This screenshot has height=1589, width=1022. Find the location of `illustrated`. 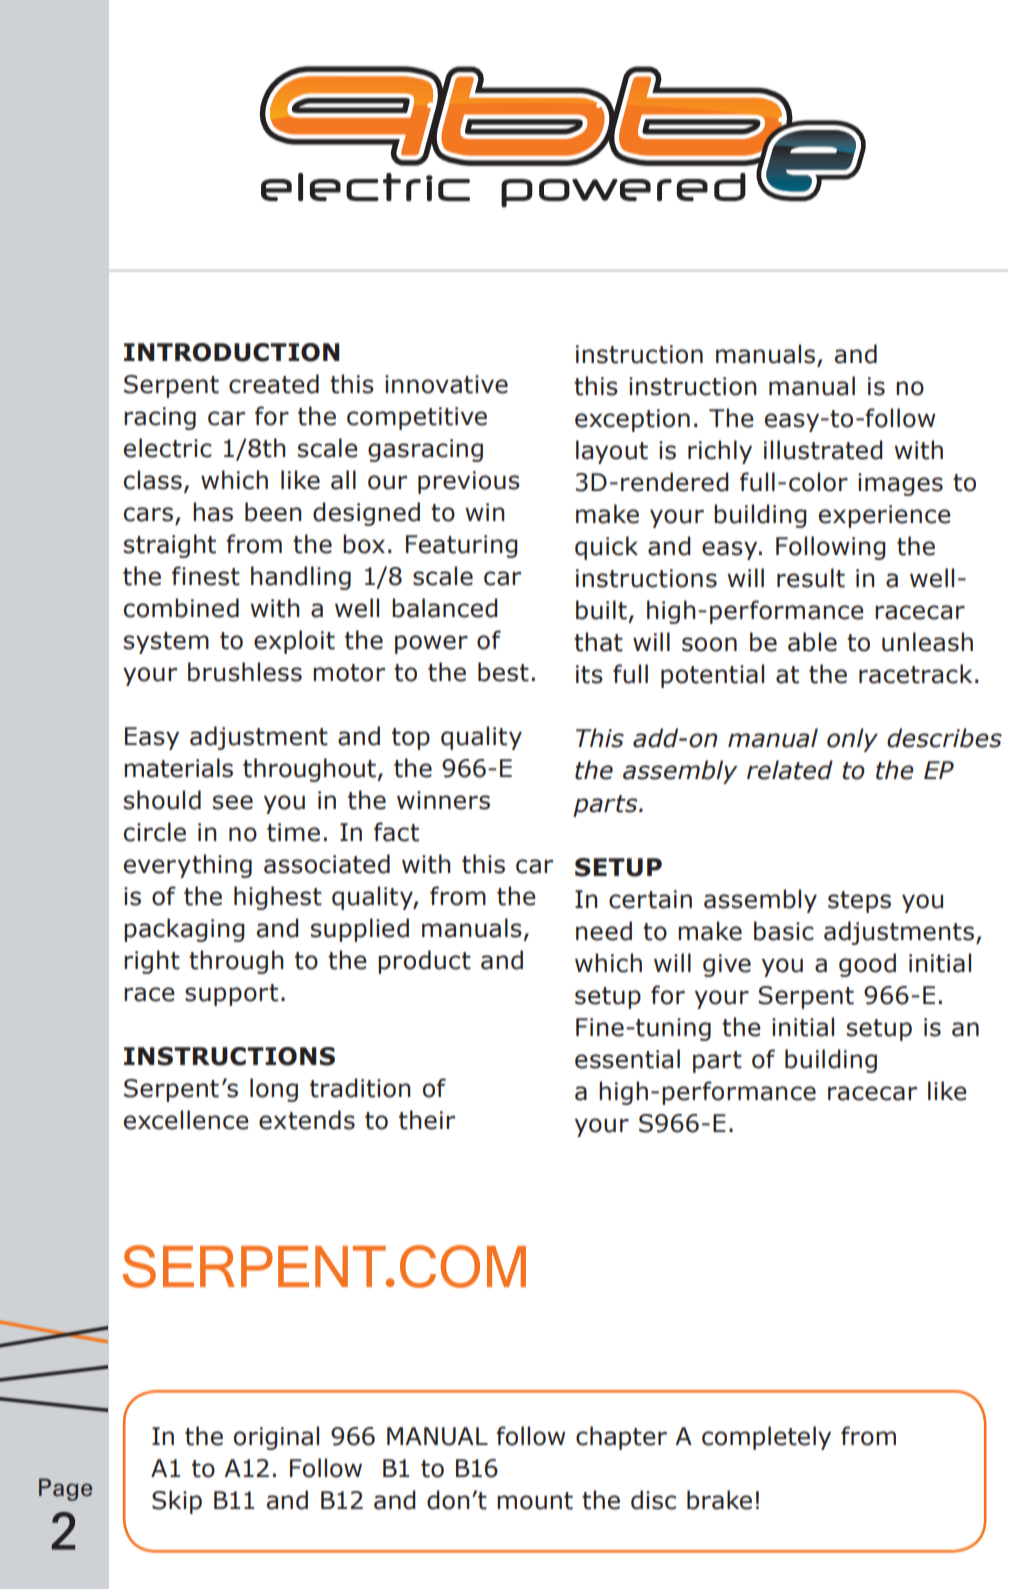

illustrated is located at coordinates (823, 450).
